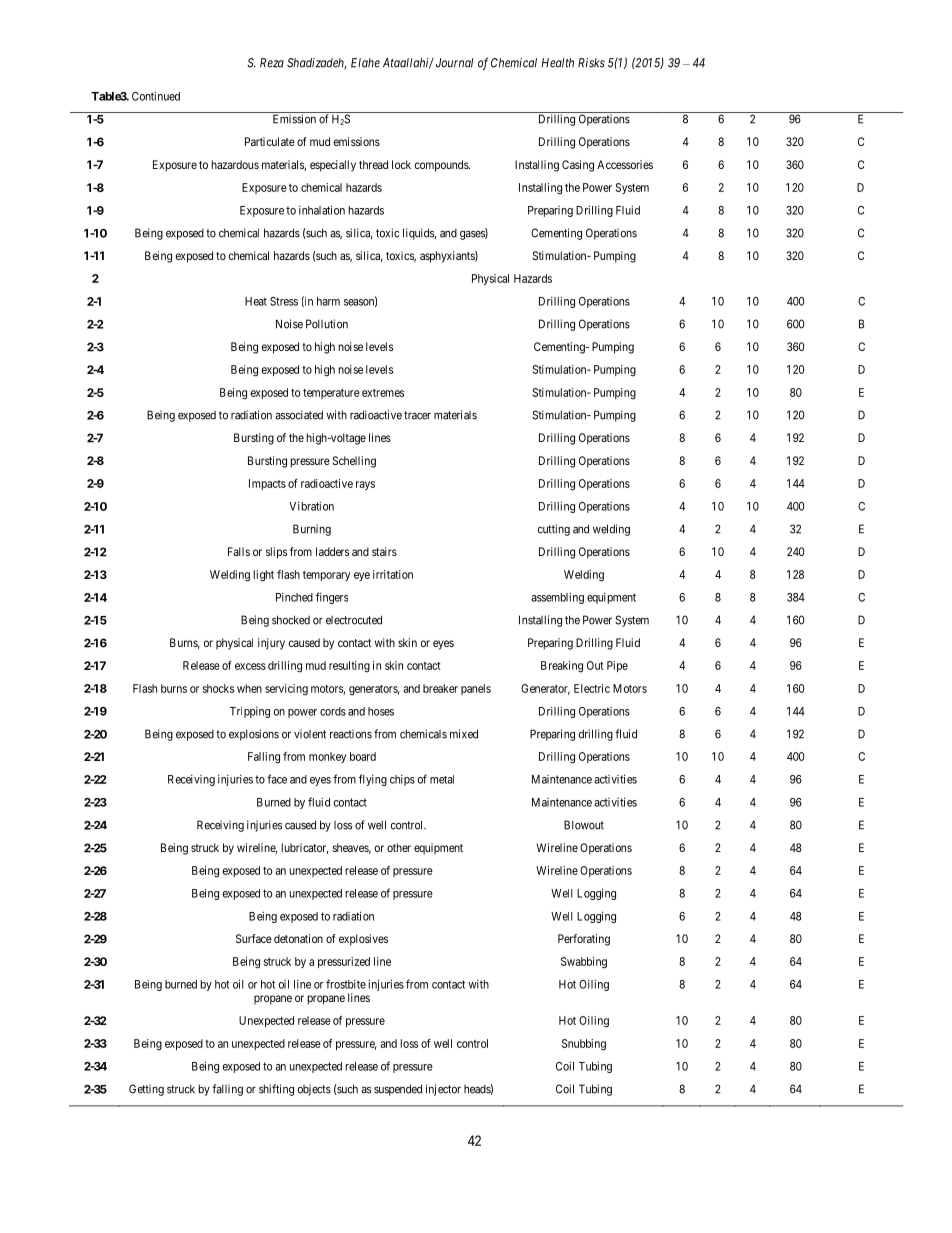 This screenshot has width=952, height=1233. Describe the element at coordinates (557, 63) in the screenshot. I see `Health` at that location.
